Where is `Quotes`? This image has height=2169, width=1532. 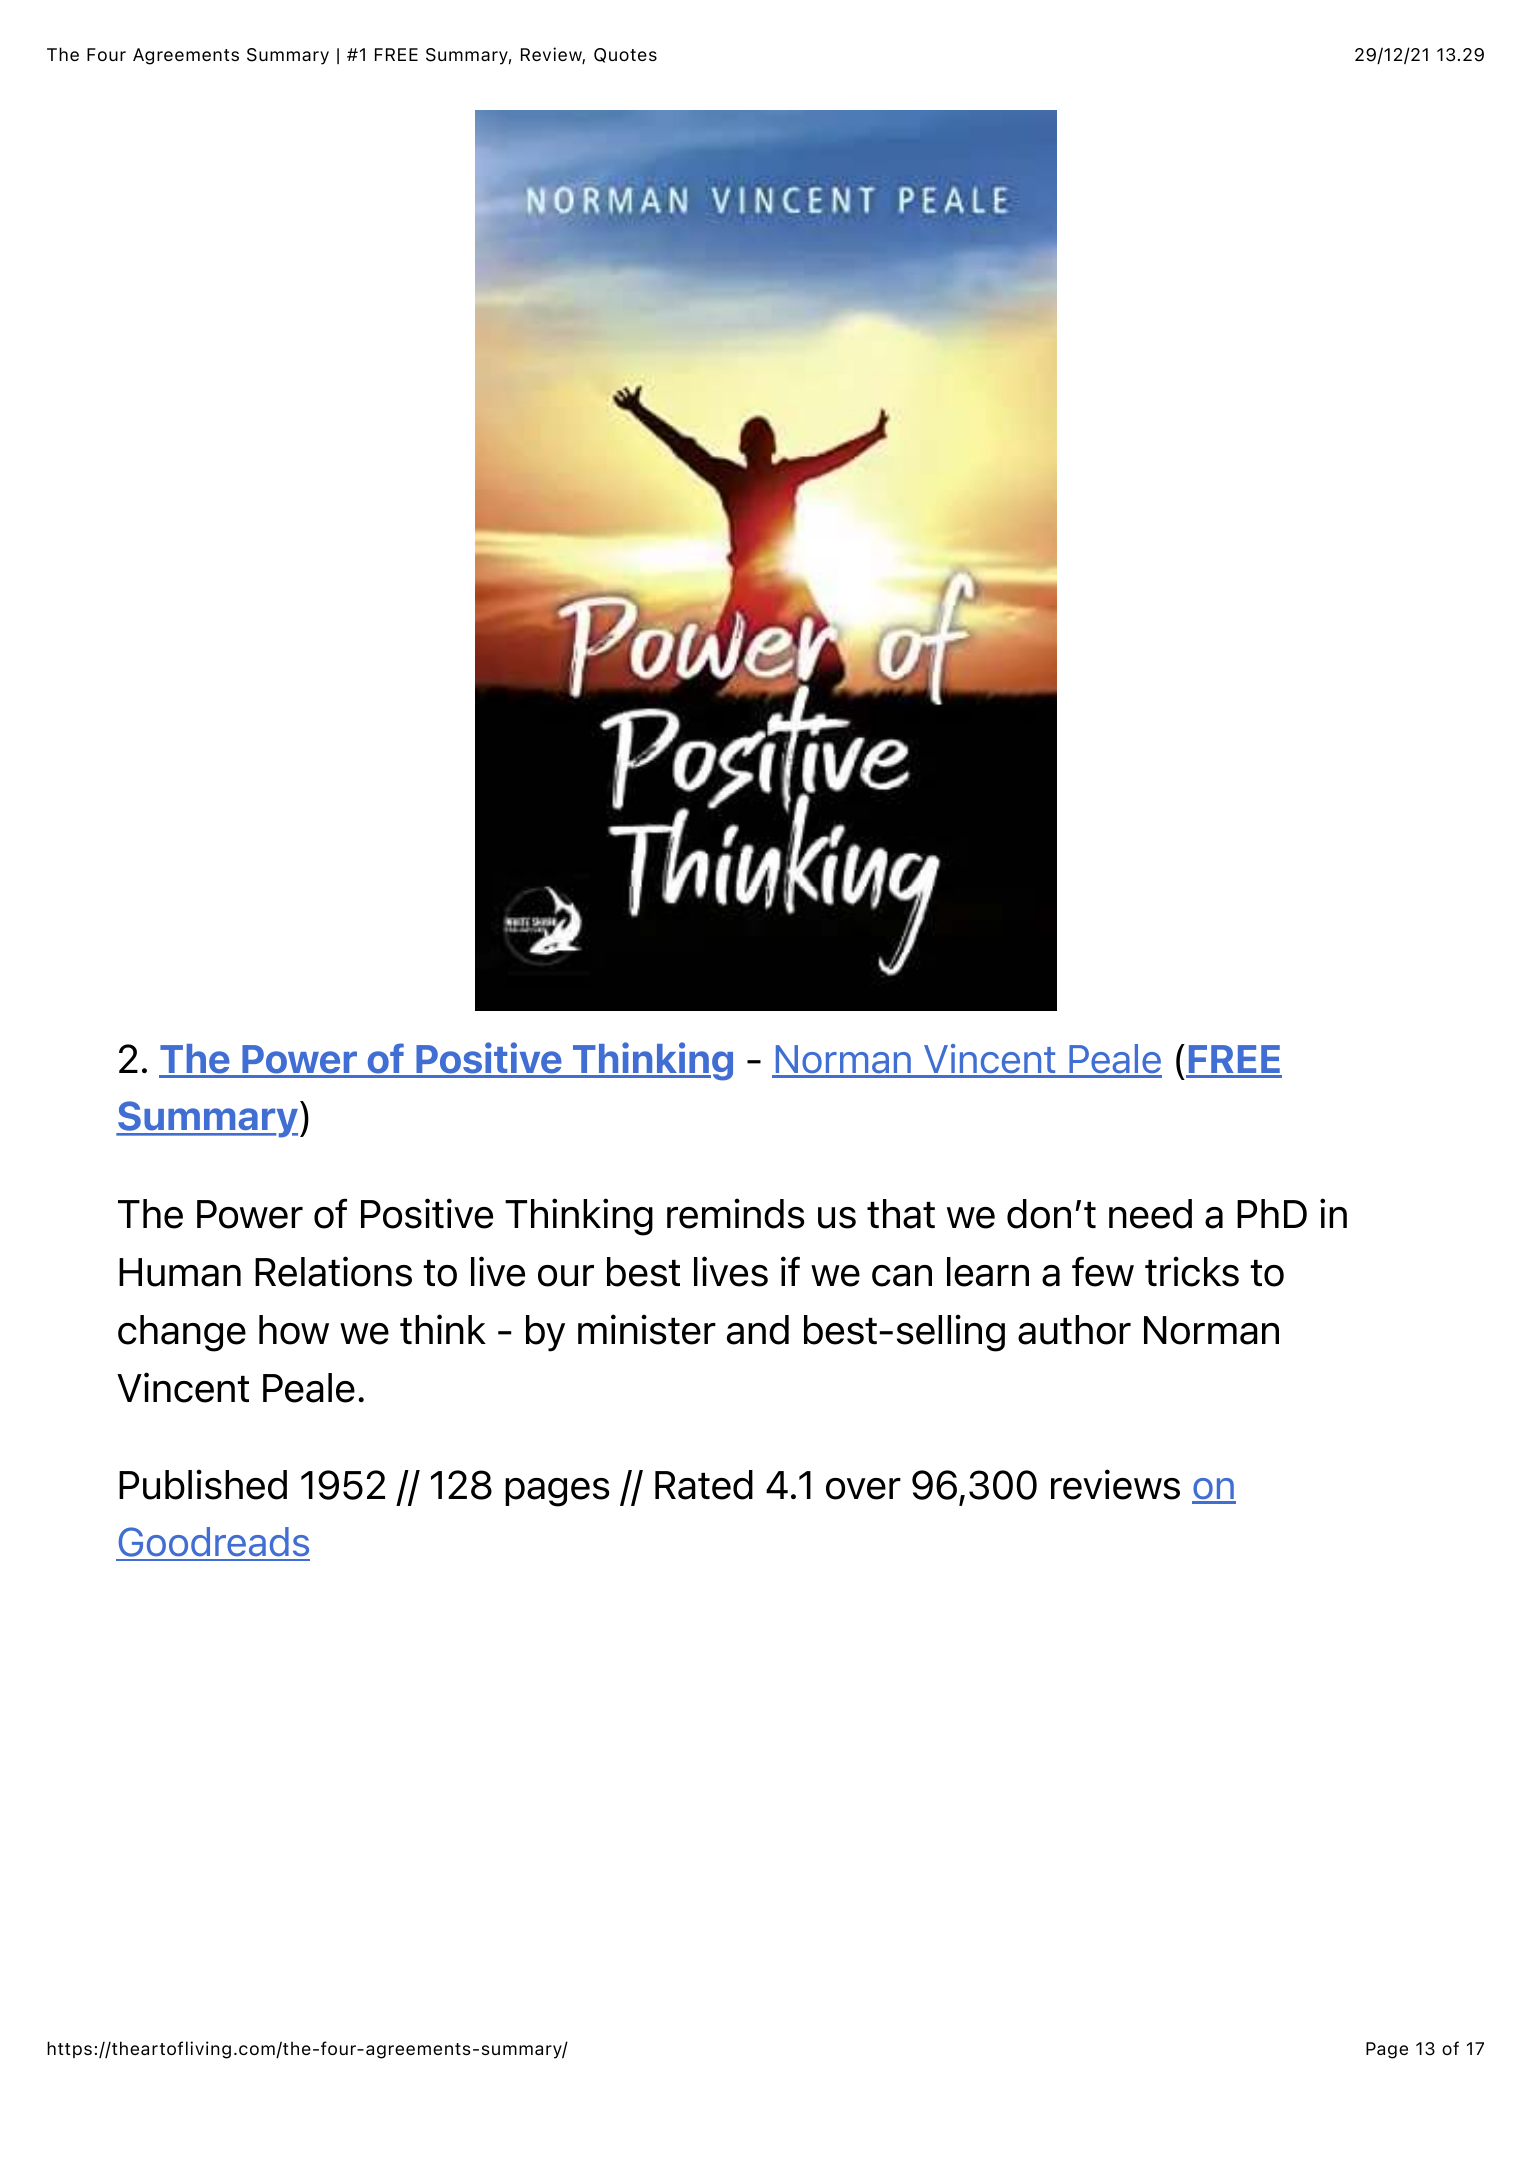 Quotes is located at coordinates (625, 55).
